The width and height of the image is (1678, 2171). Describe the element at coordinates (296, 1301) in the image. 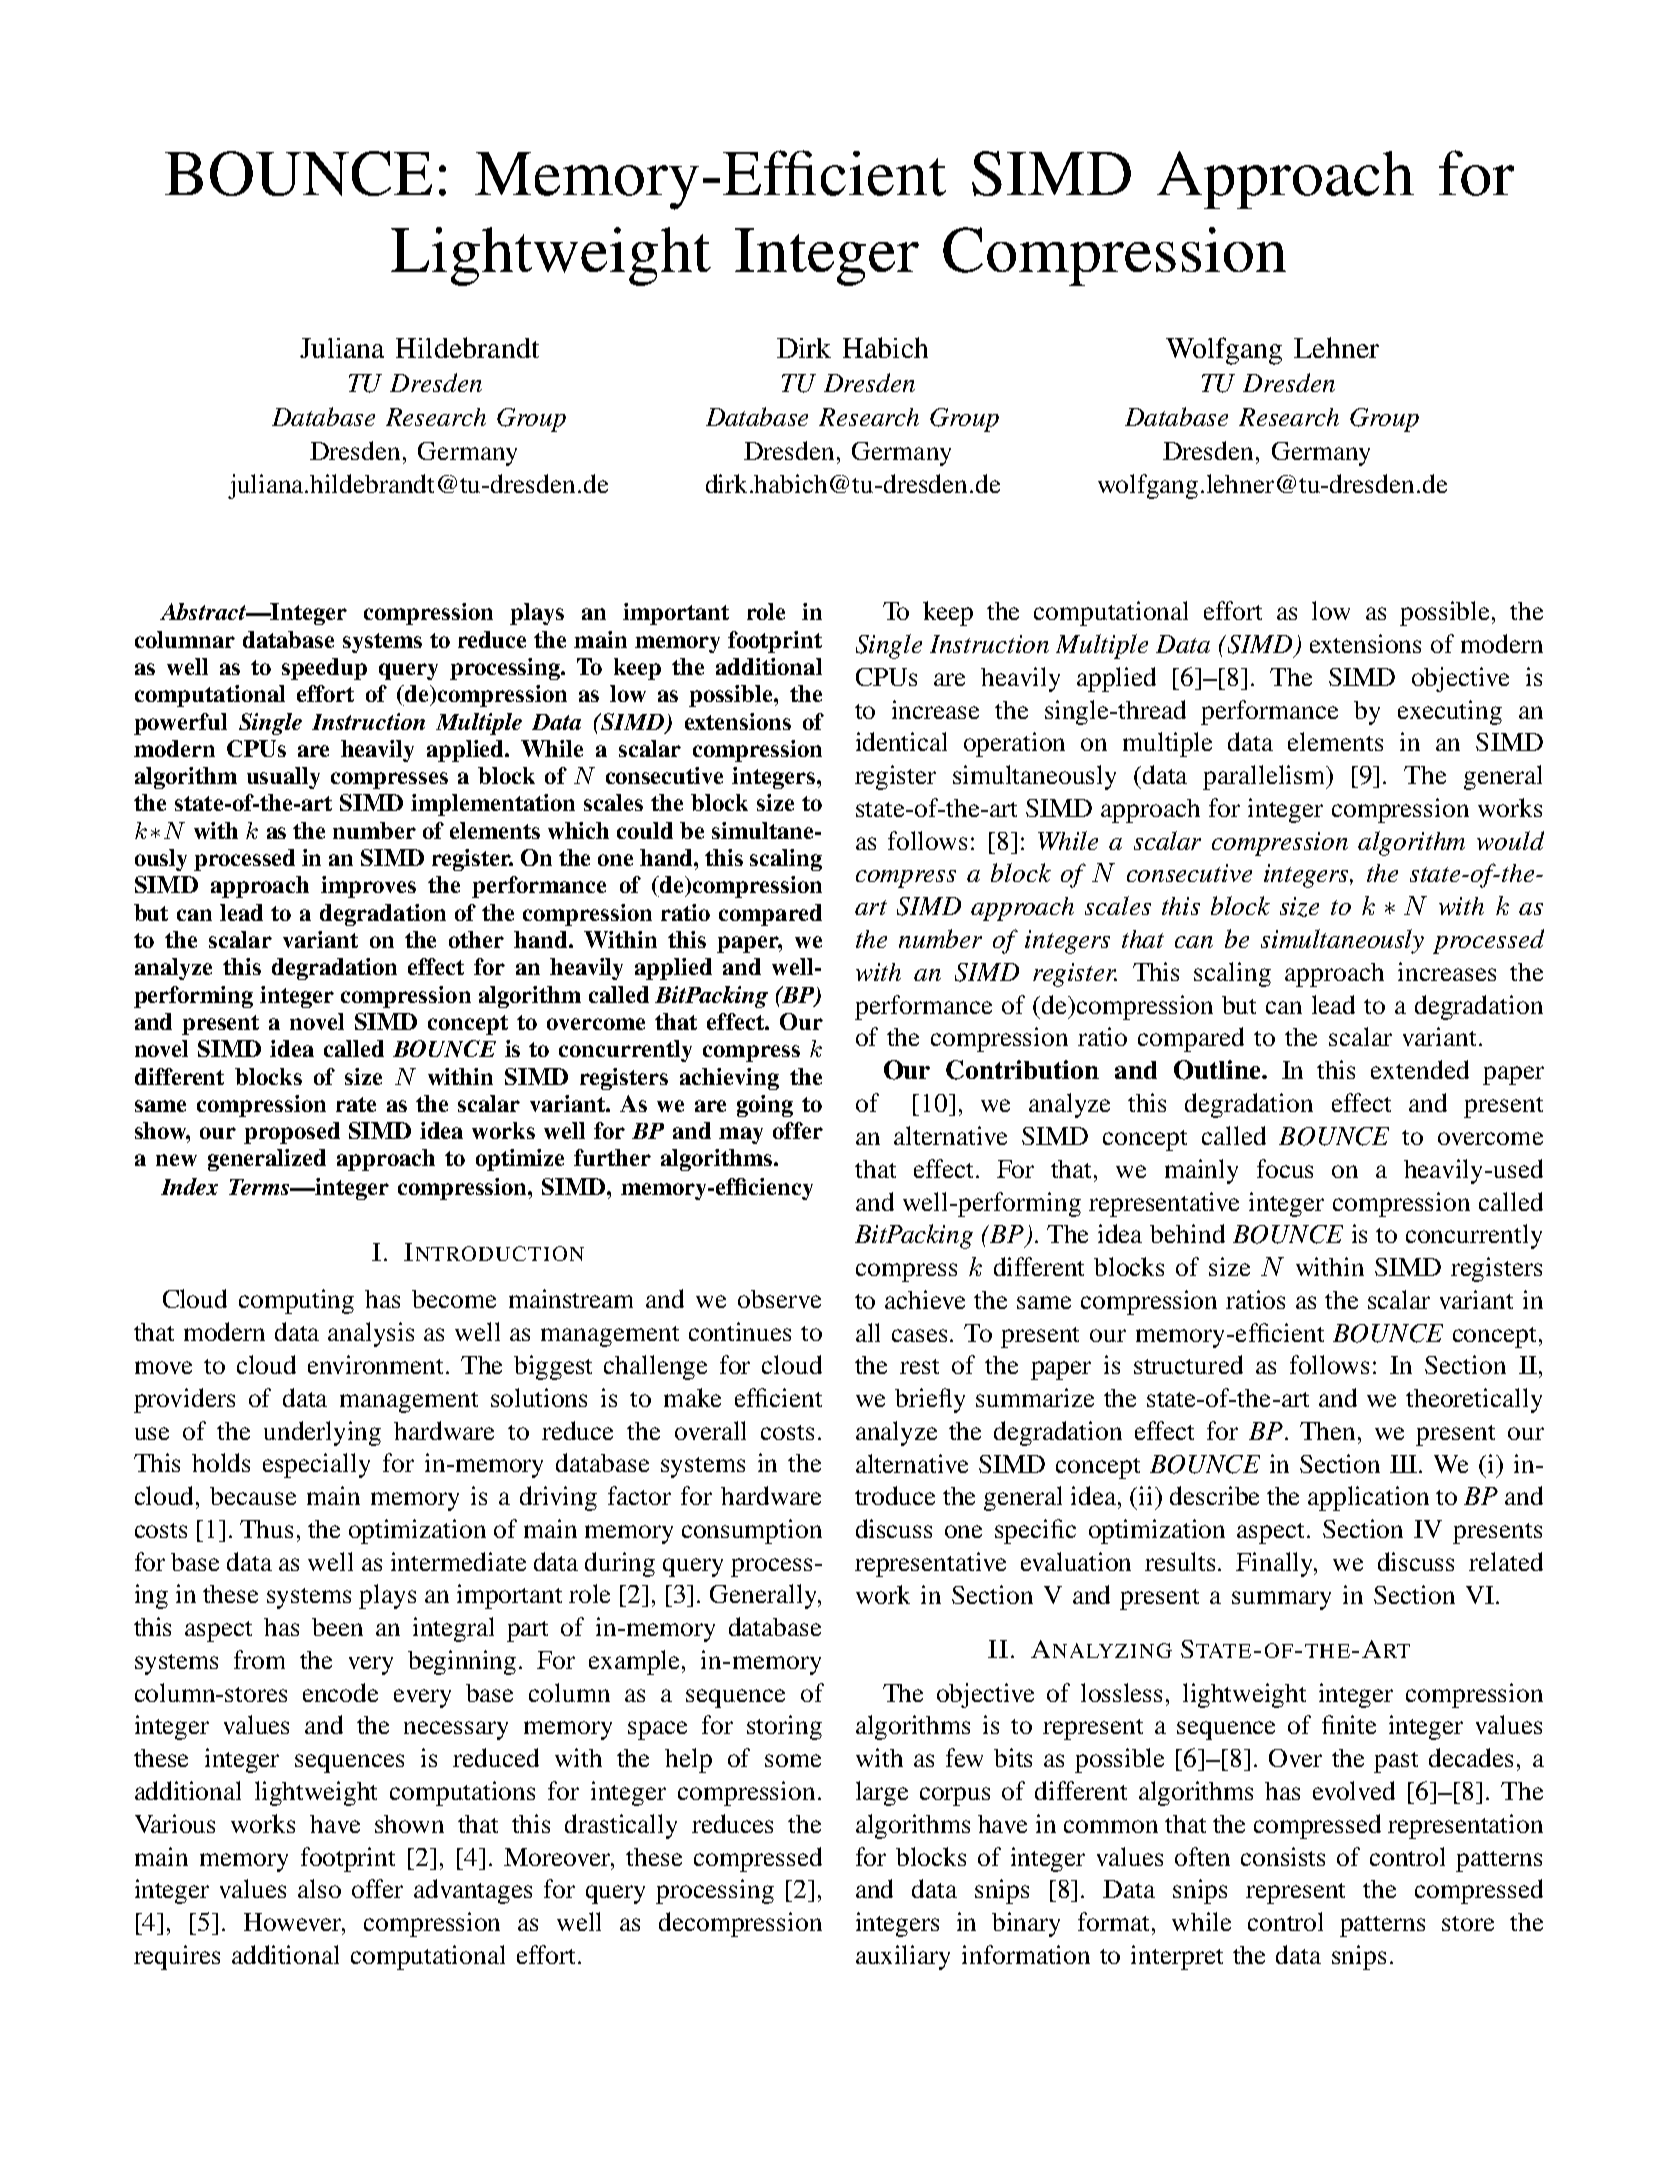

I see `computing` at that location.
